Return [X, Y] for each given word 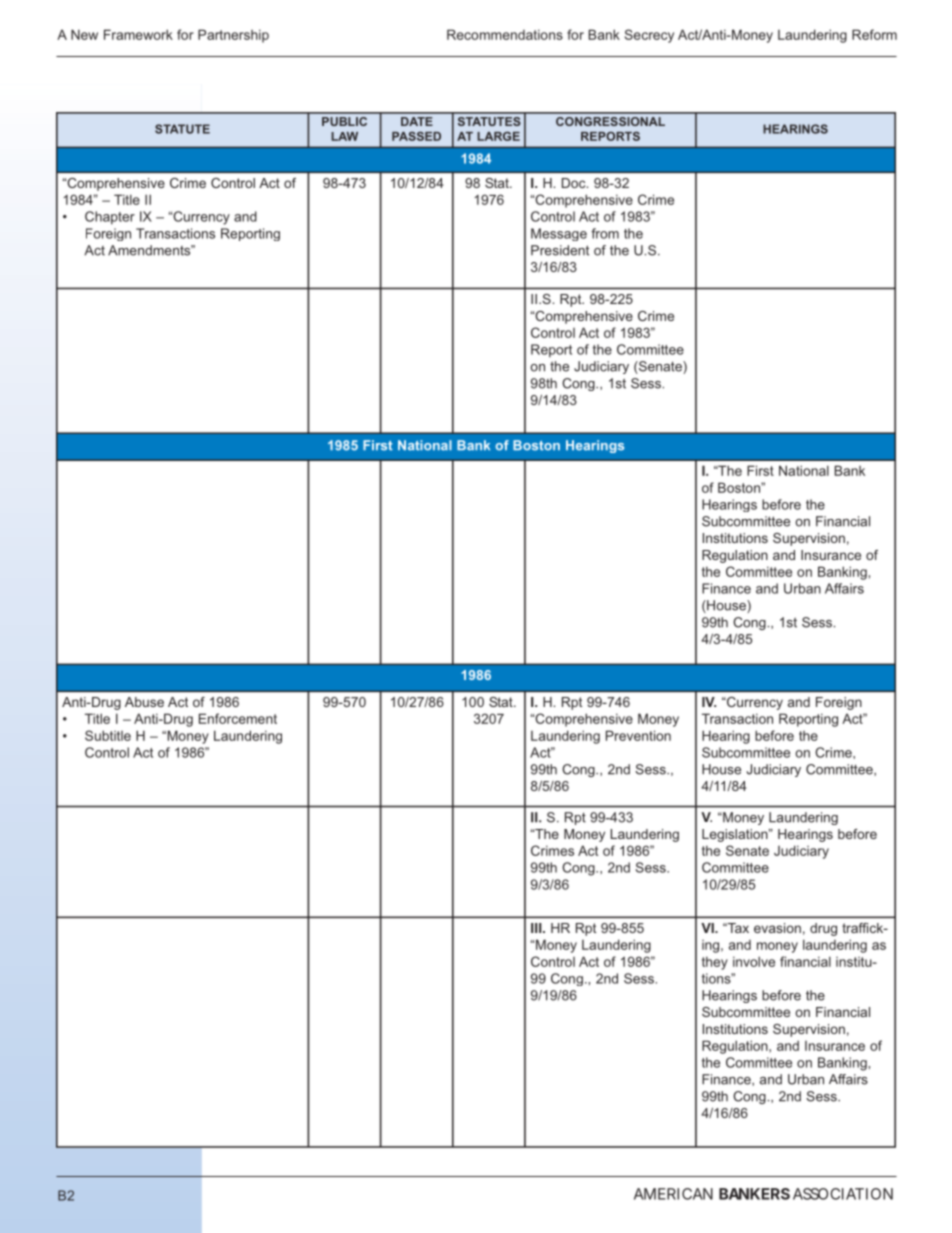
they [715, 963]
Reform [874, 34]
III [537, 928]
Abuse [144, 702]
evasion [777, 928]
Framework [138, 34]
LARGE [498, 136]
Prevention [638, 735]
